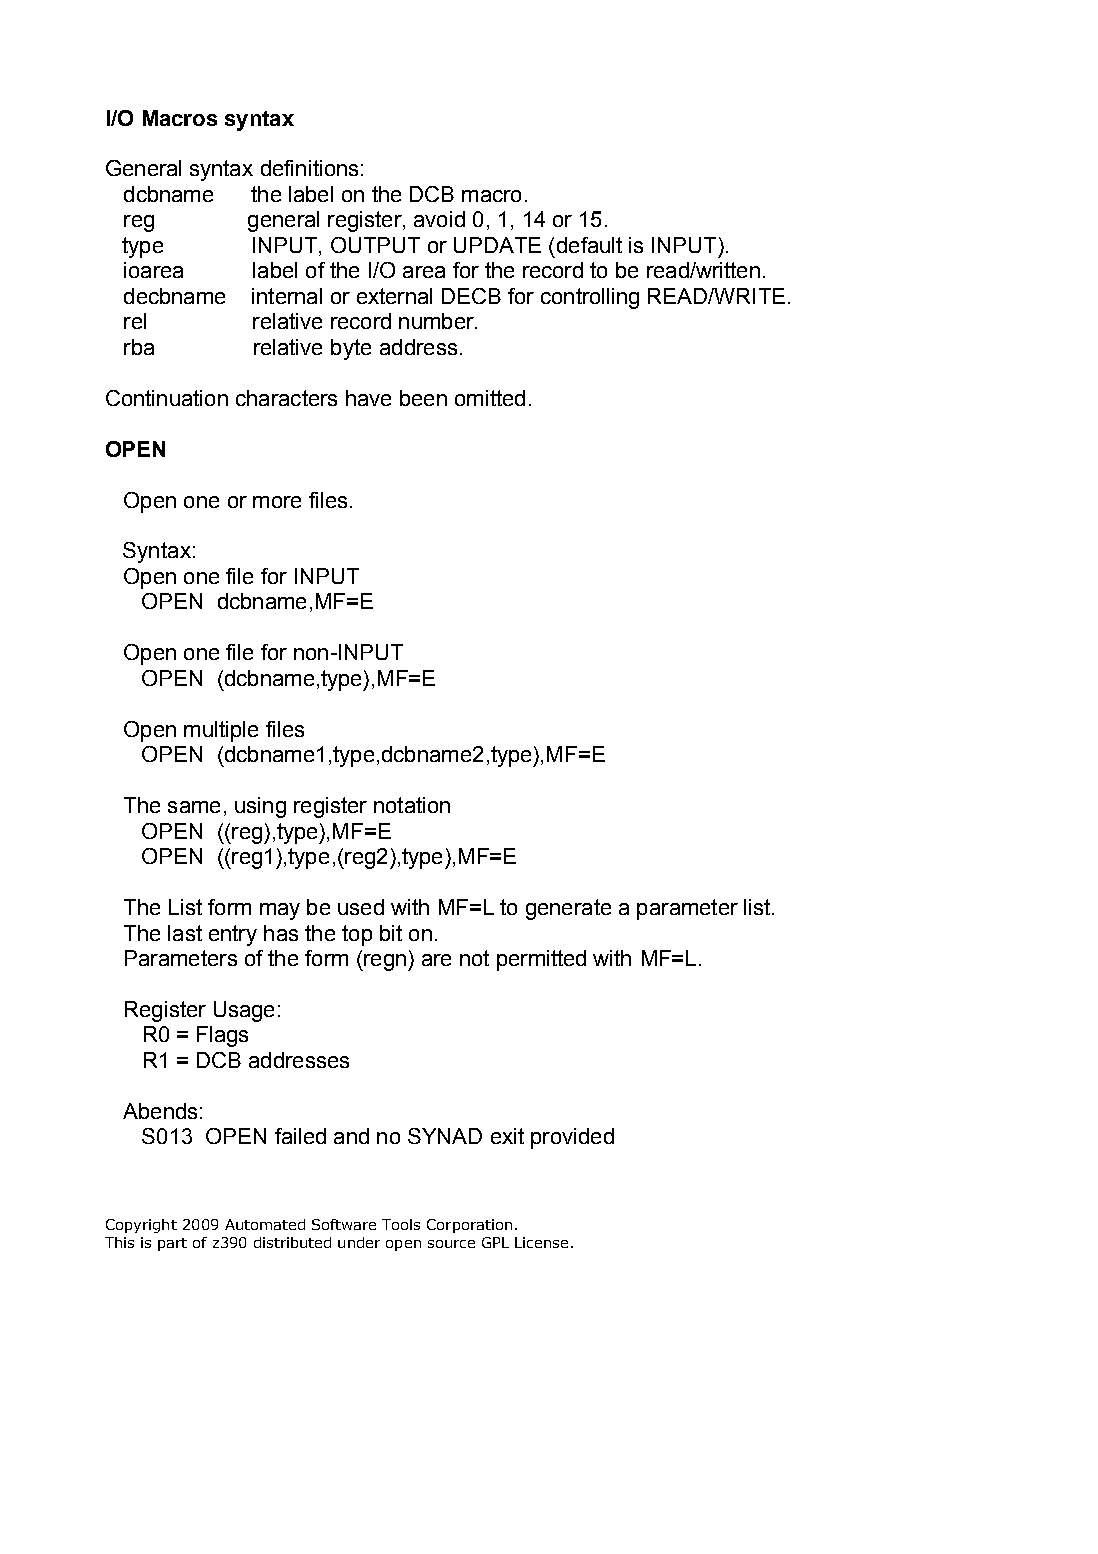 This screenshot has height=1554, width=1098. Describe the element at coordinates (344, 1224) in the screenshot. I see `Software` at that location.
